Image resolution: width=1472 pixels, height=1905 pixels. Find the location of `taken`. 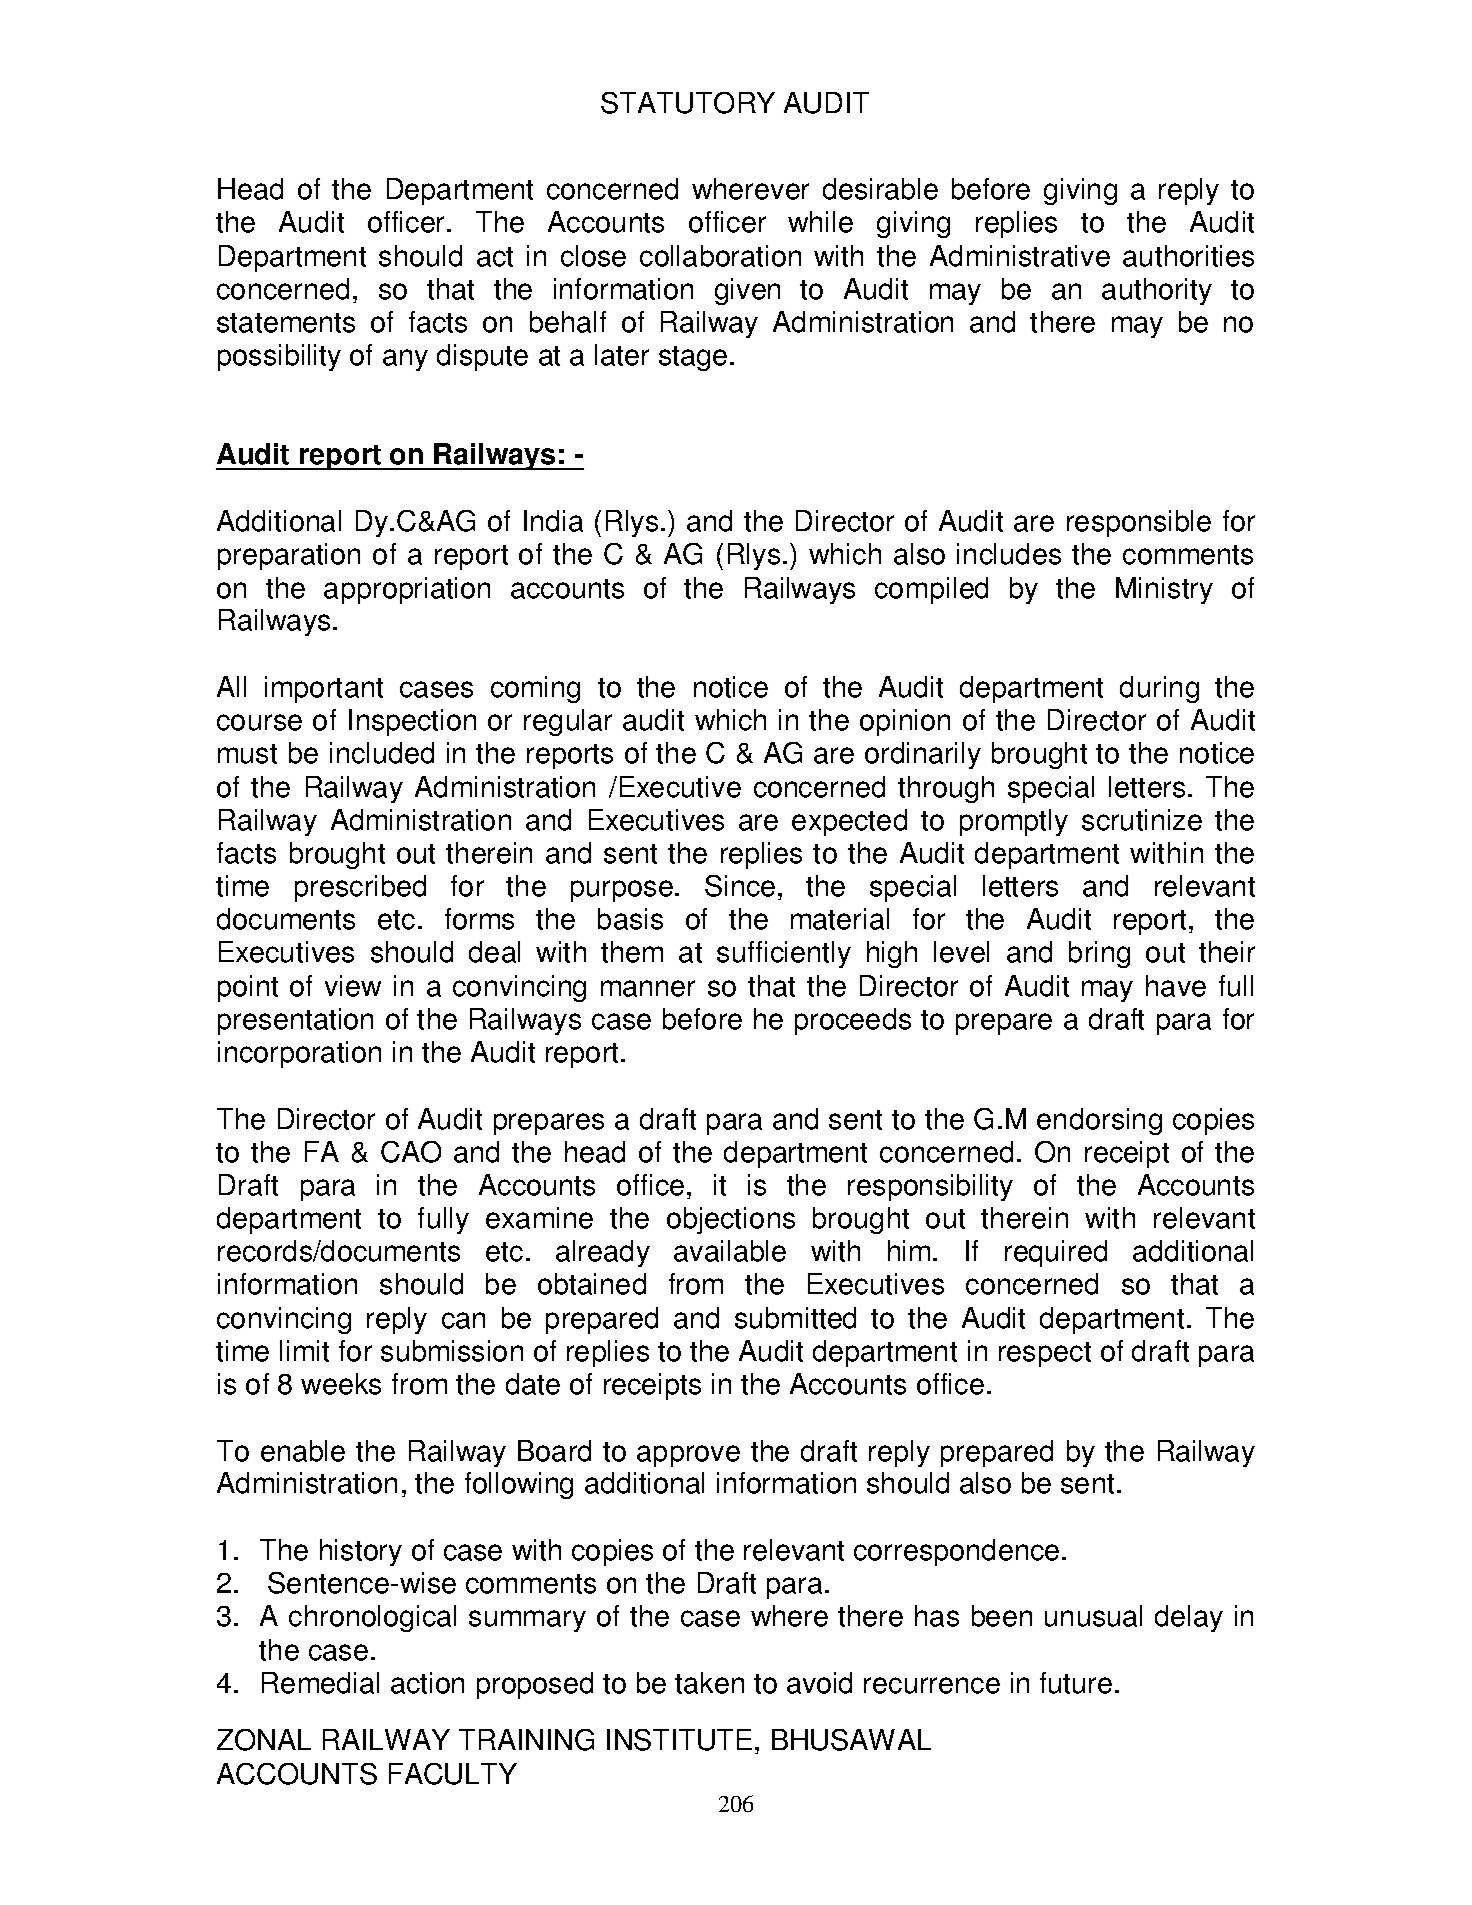

taken is located at coordinates (709, 1683).
